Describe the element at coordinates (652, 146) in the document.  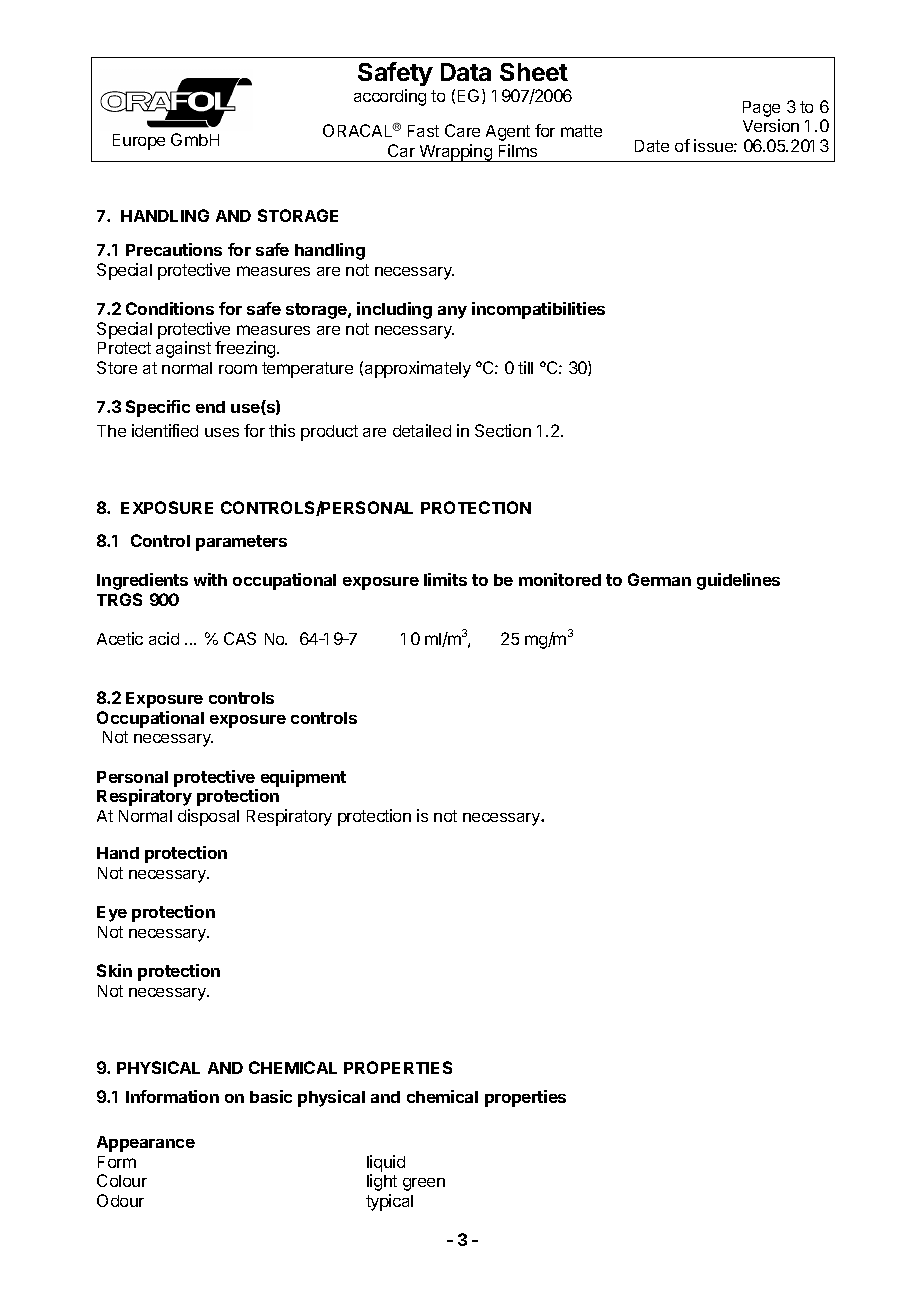
I see `Date` at that location.
